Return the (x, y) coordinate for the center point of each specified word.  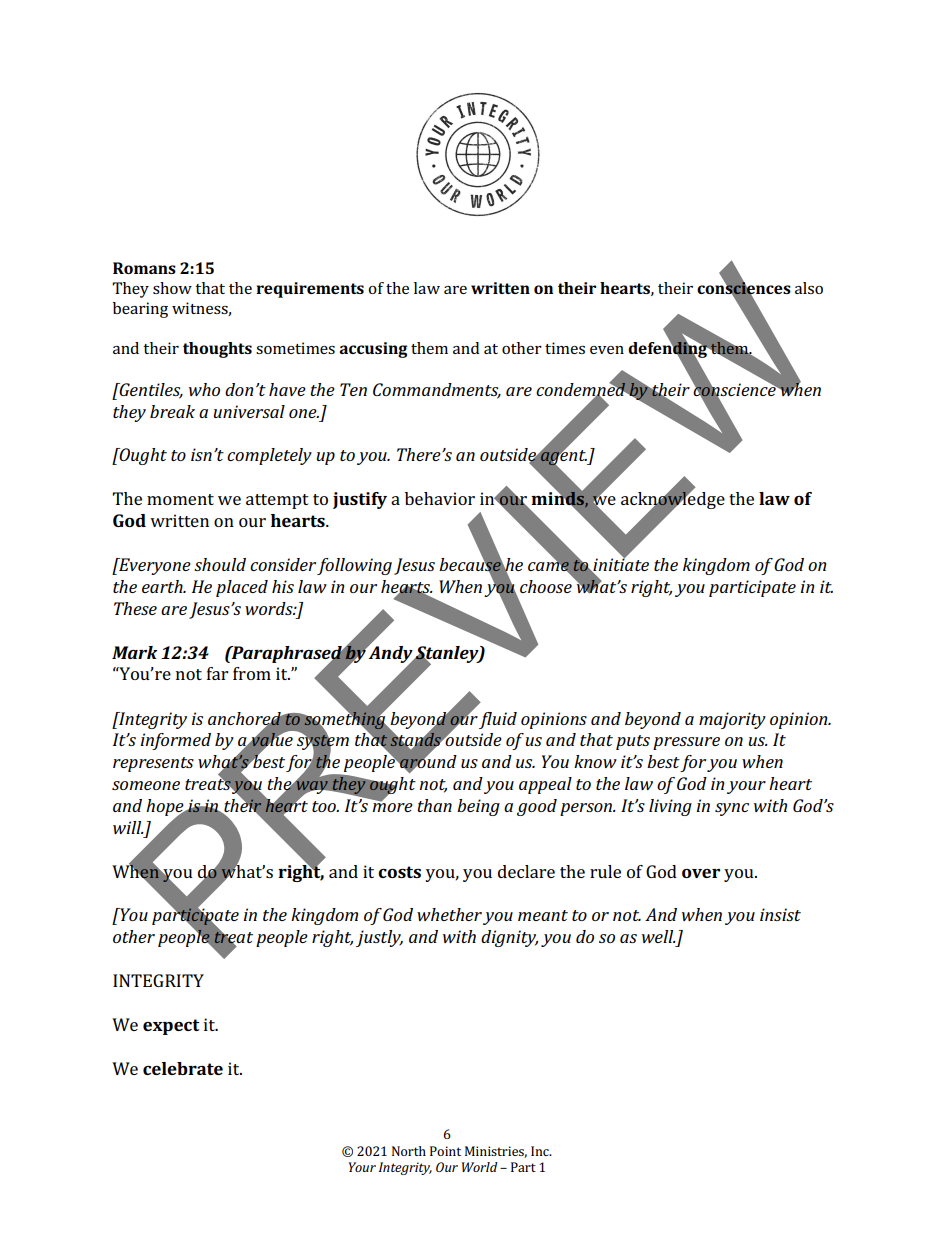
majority (732, 720)
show (172, 288)
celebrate (183, 1068)
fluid (498, 720)
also (809, 288)
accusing (373, 350)
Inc (541, 1151)
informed (175, 741)
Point (445, 1151)
